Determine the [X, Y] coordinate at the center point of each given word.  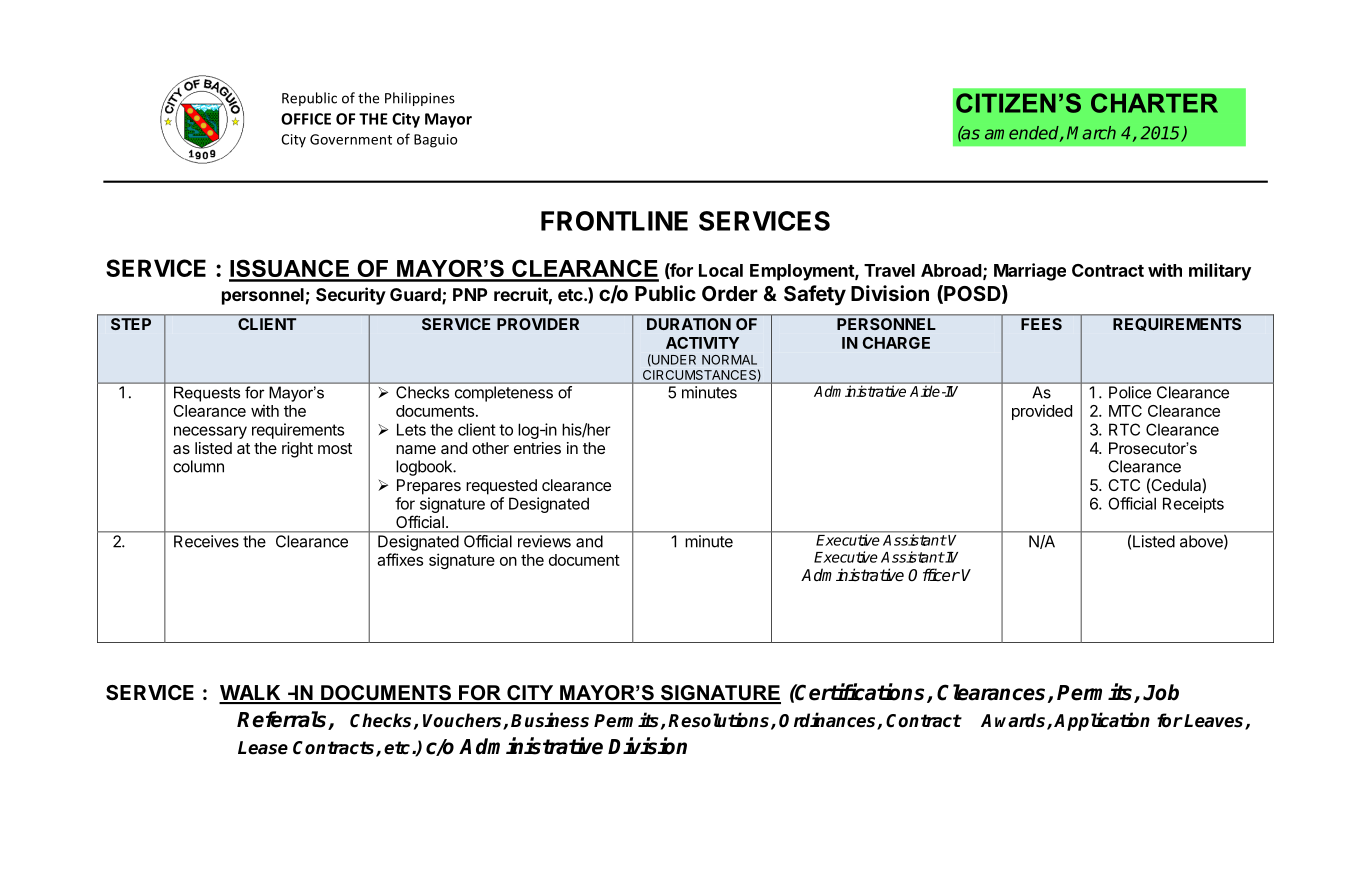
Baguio [436, 141]
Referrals [283, 720]
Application [1102, 721]
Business [550, 720]
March [1091, 133]
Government [351, 139]
